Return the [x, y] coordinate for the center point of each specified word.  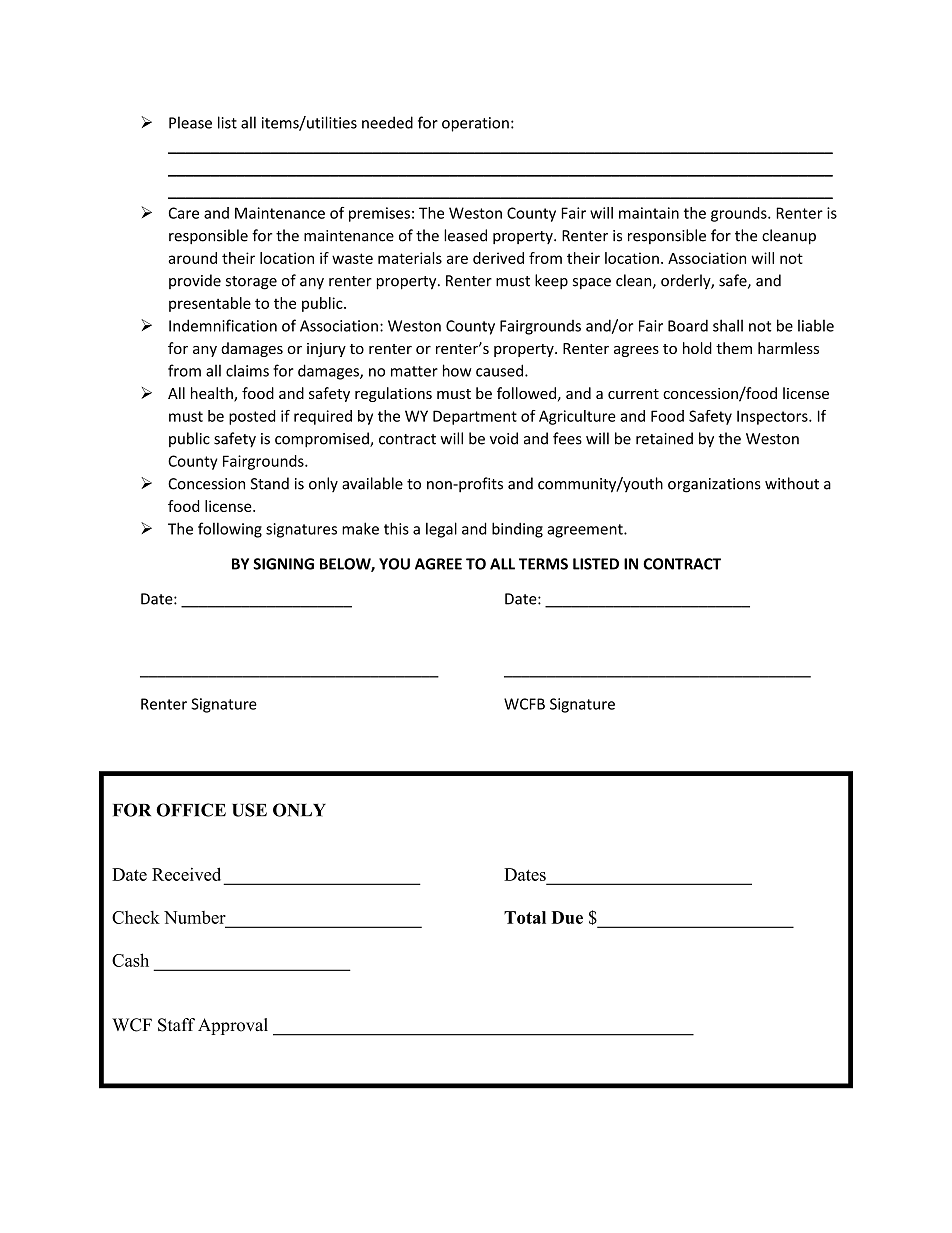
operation [475, 124]
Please [190, 122]
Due [567, 917]
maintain [649, 213]
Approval [233, 1026]
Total [525, 917]
